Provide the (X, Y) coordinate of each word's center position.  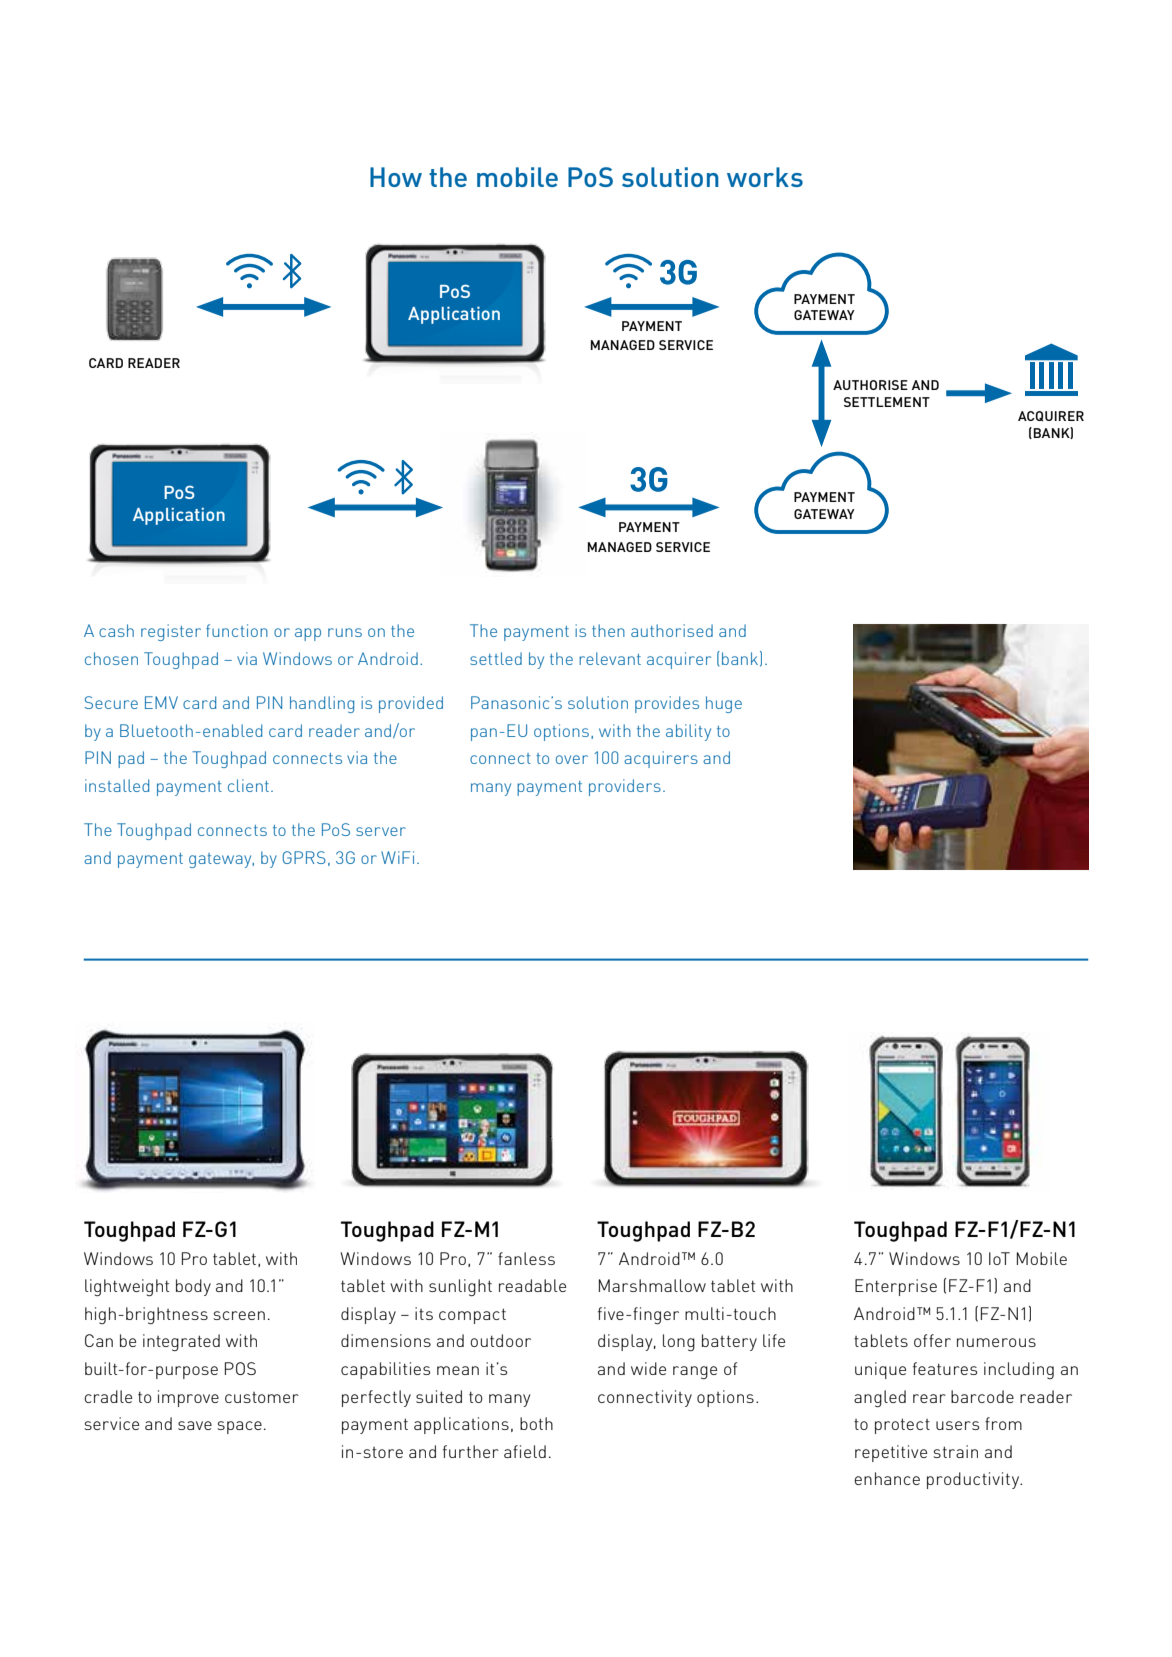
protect (902, 1426)
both (536, 1423)
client (248, 785)
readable (532, 1285)
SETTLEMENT (887, 402)
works (765, 177)
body (193, 1287)
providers (625, 787)
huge (724, 704)
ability (688, 732)
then (608, 630)
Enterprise (896, 1287)
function (237, 630)
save (195, 1425)
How (396, 177)
